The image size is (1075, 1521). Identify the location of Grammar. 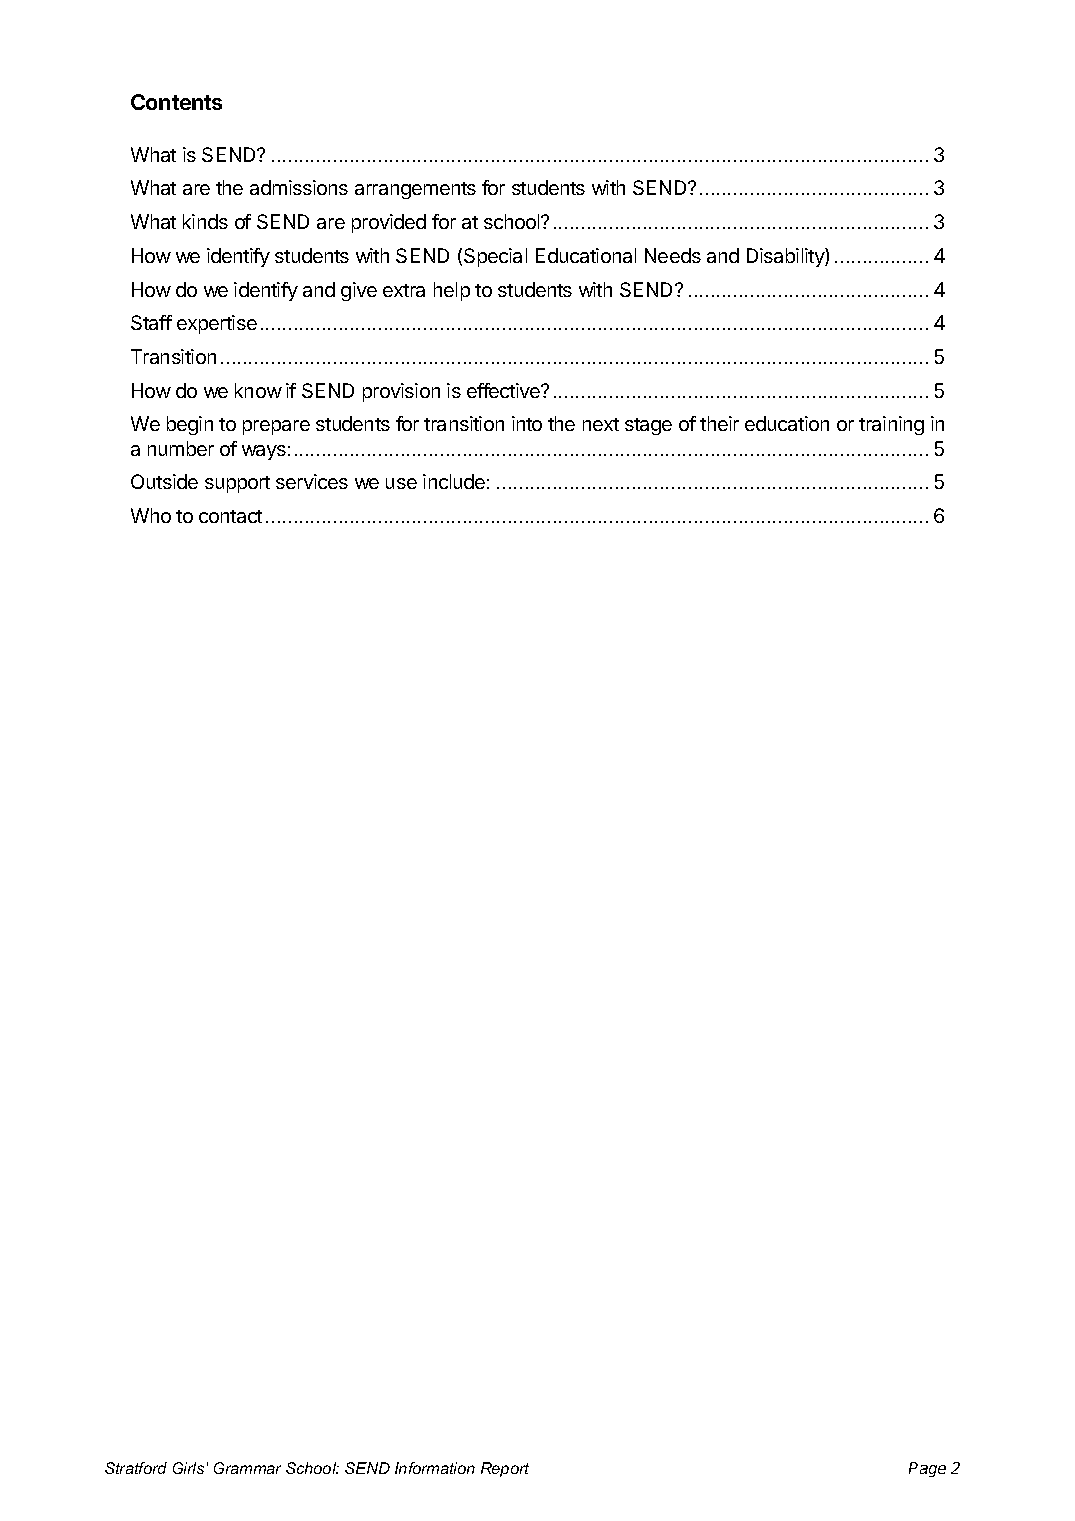
(247, 1468).
